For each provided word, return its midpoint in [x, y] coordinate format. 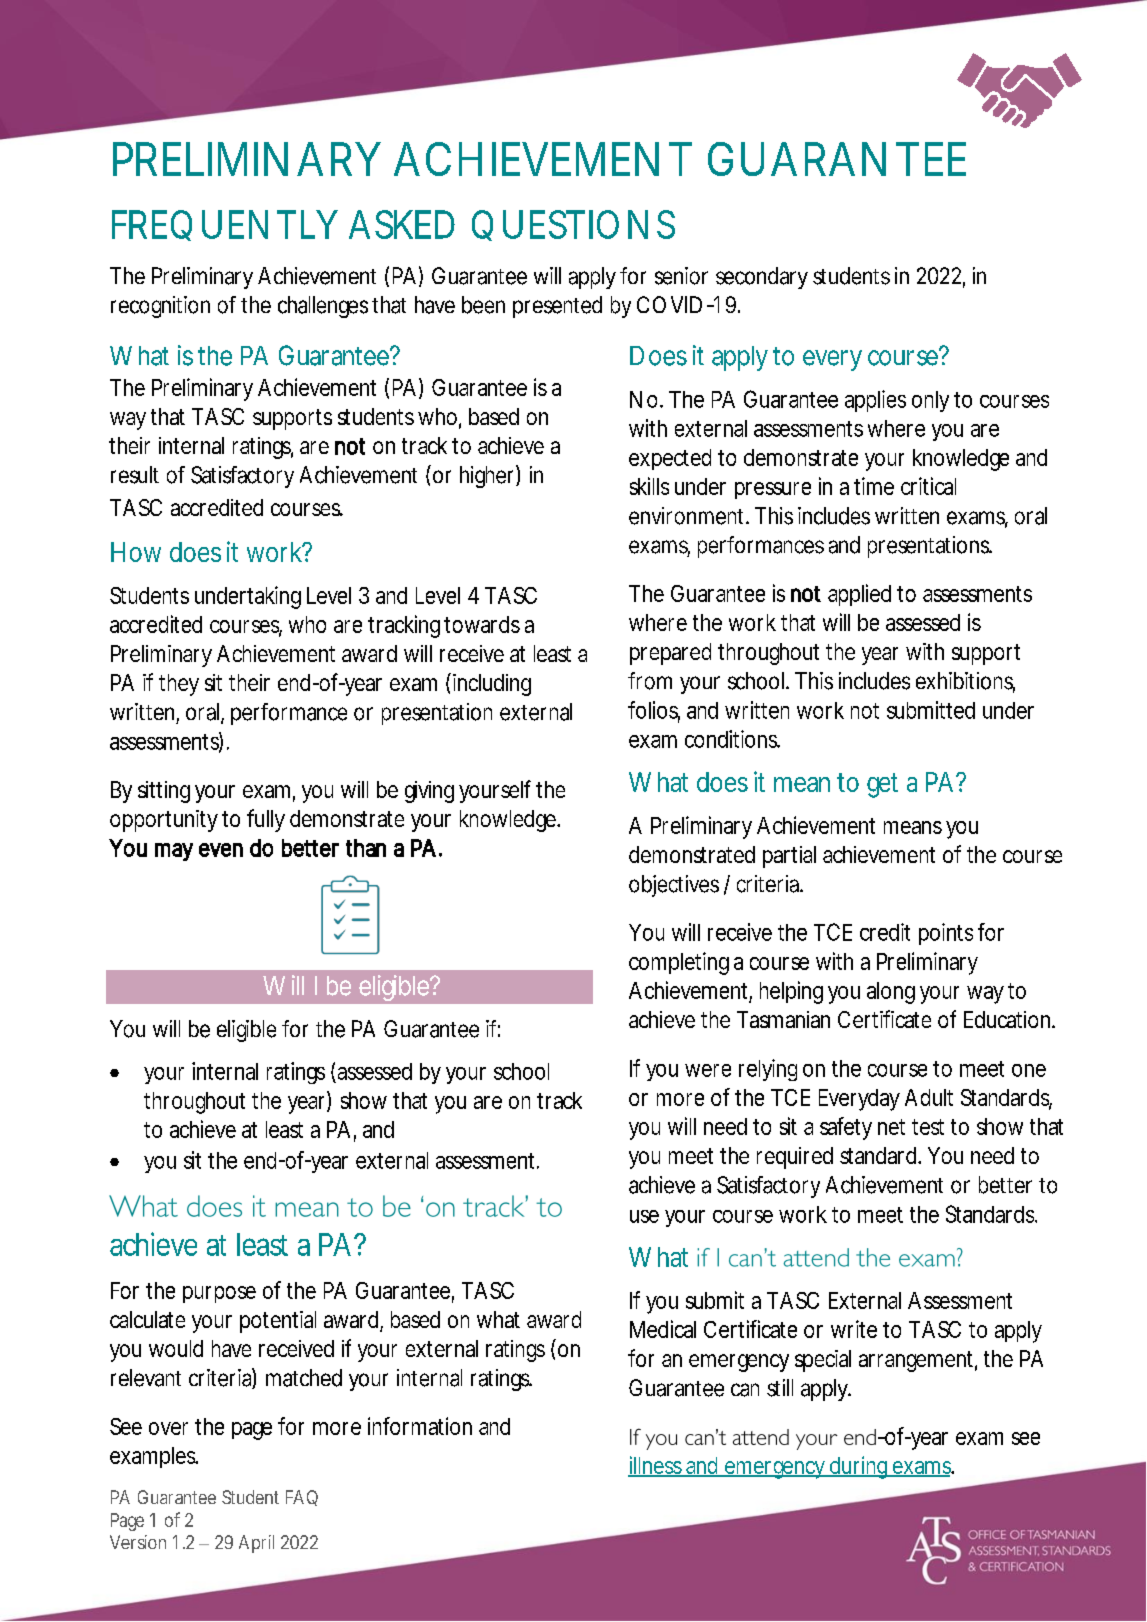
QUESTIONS [573, 225]
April [256, 1544]
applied [859, 595]
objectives [674, 886]
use [644, 1216]
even [221, 850]
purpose [219, 1294]
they [179, 685]
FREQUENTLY [225, 225]
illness [656, 1466]
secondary [762, 278]
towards [482, 624]
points [946, 934]
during [859, 1467]
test [928, 1127]
